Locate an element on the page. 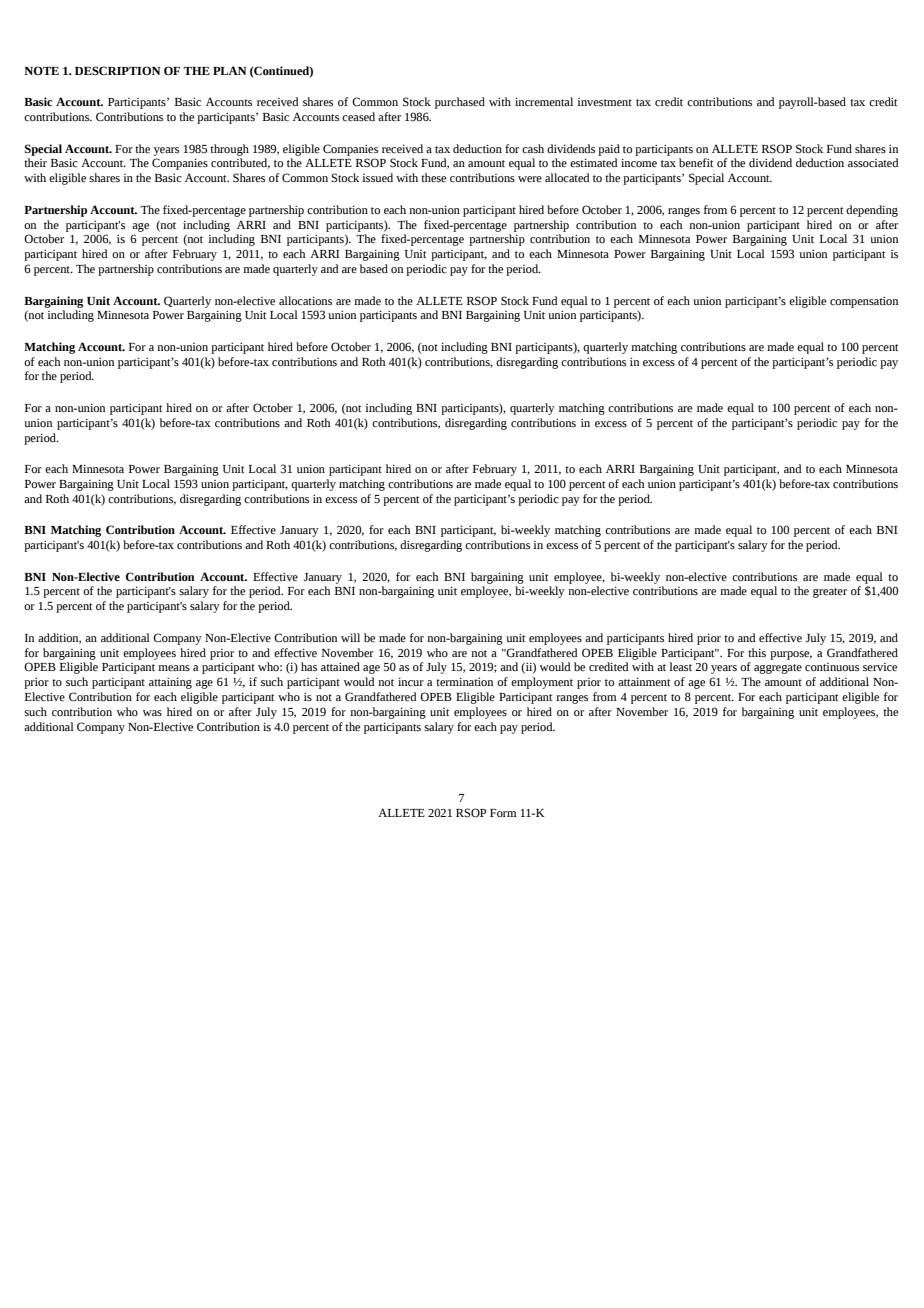  allocations is located at coordinates (305, 300).
